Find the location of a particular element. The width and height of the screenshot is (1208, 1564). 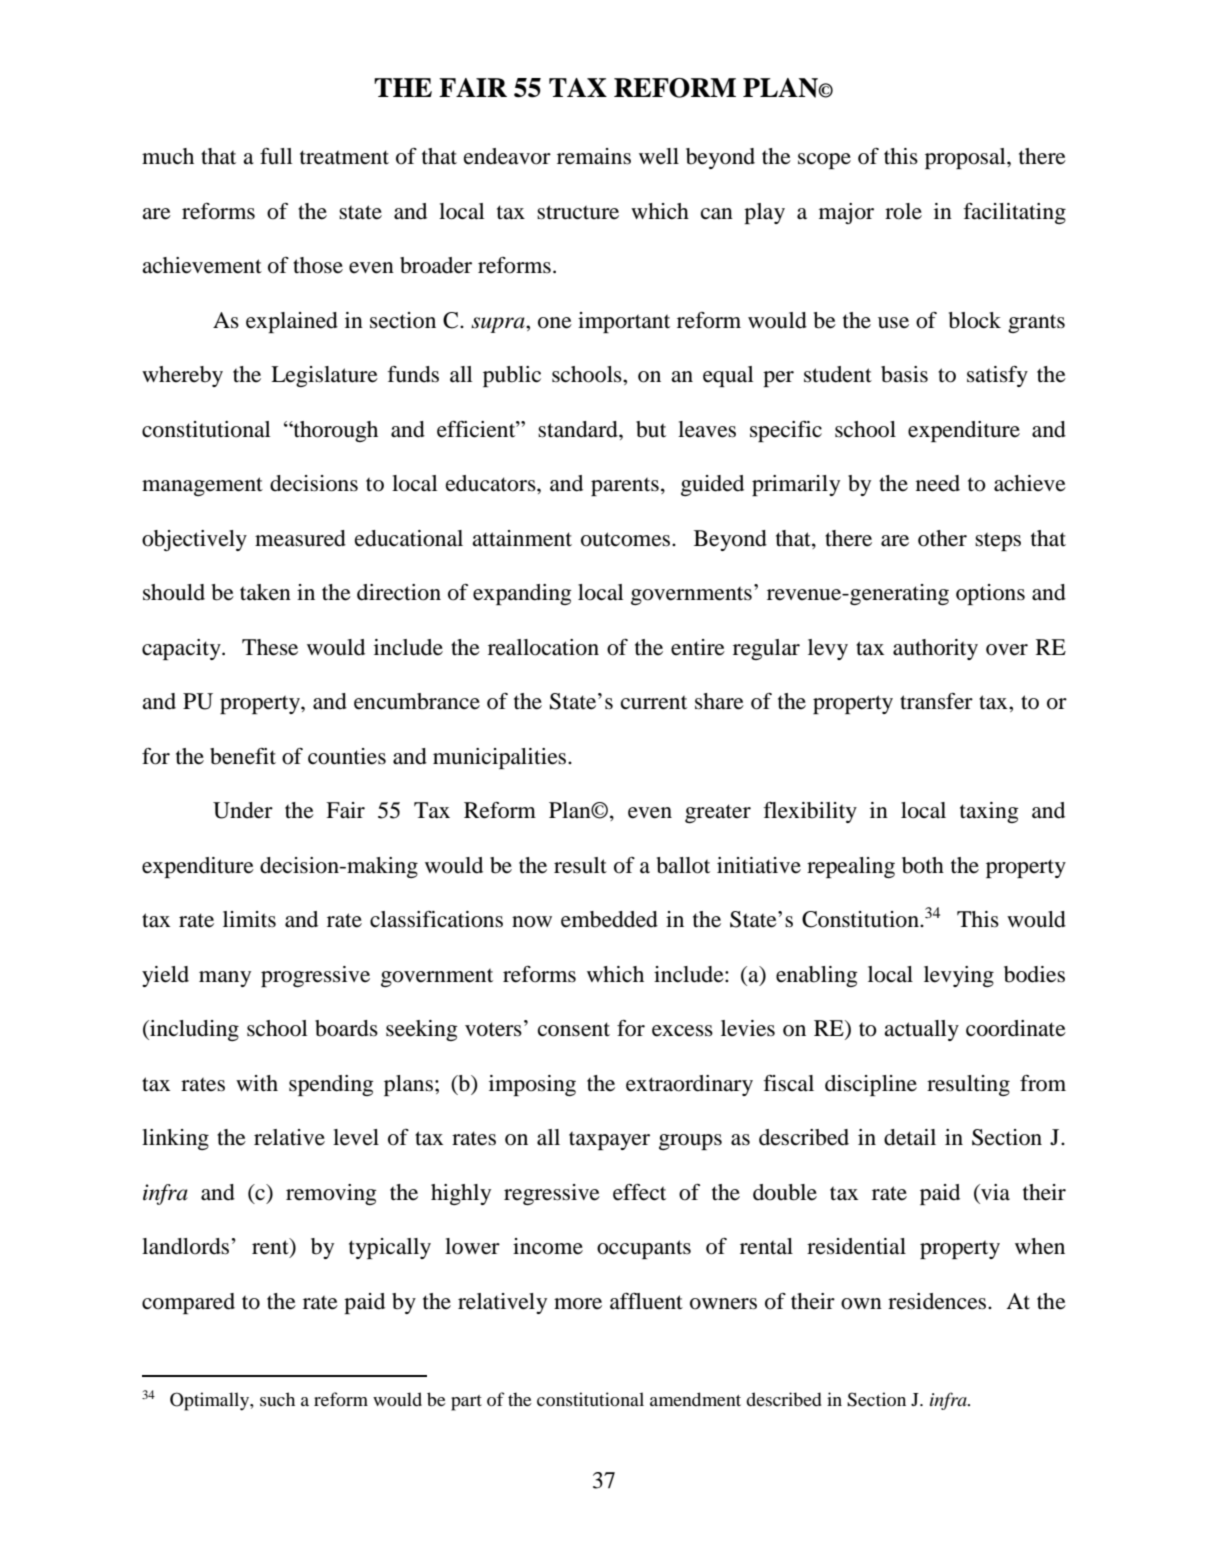

taxing is located at coordinates (989, 812).
